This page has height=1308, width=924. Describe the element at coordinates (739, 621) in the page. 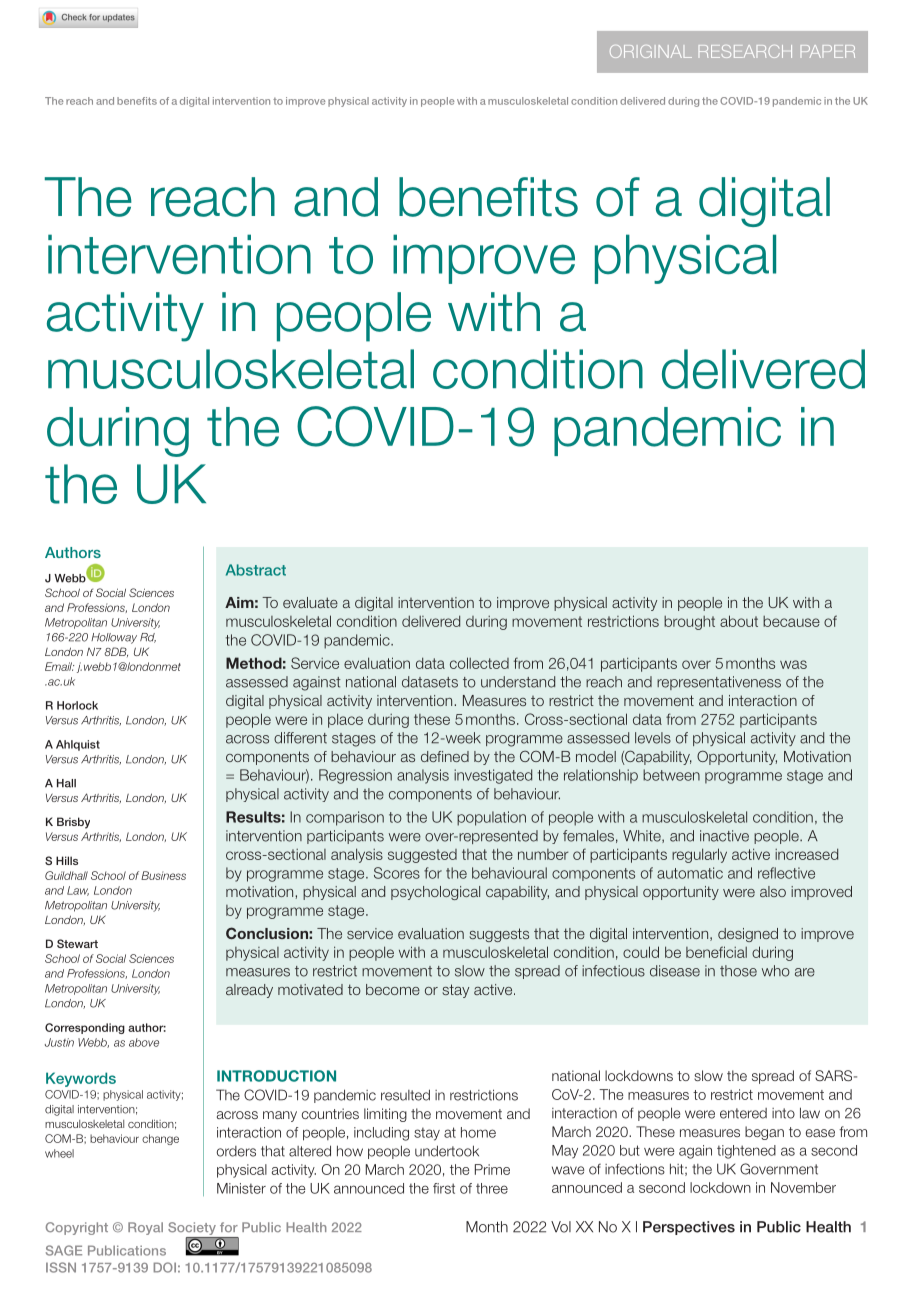

I see `about` at that location.
